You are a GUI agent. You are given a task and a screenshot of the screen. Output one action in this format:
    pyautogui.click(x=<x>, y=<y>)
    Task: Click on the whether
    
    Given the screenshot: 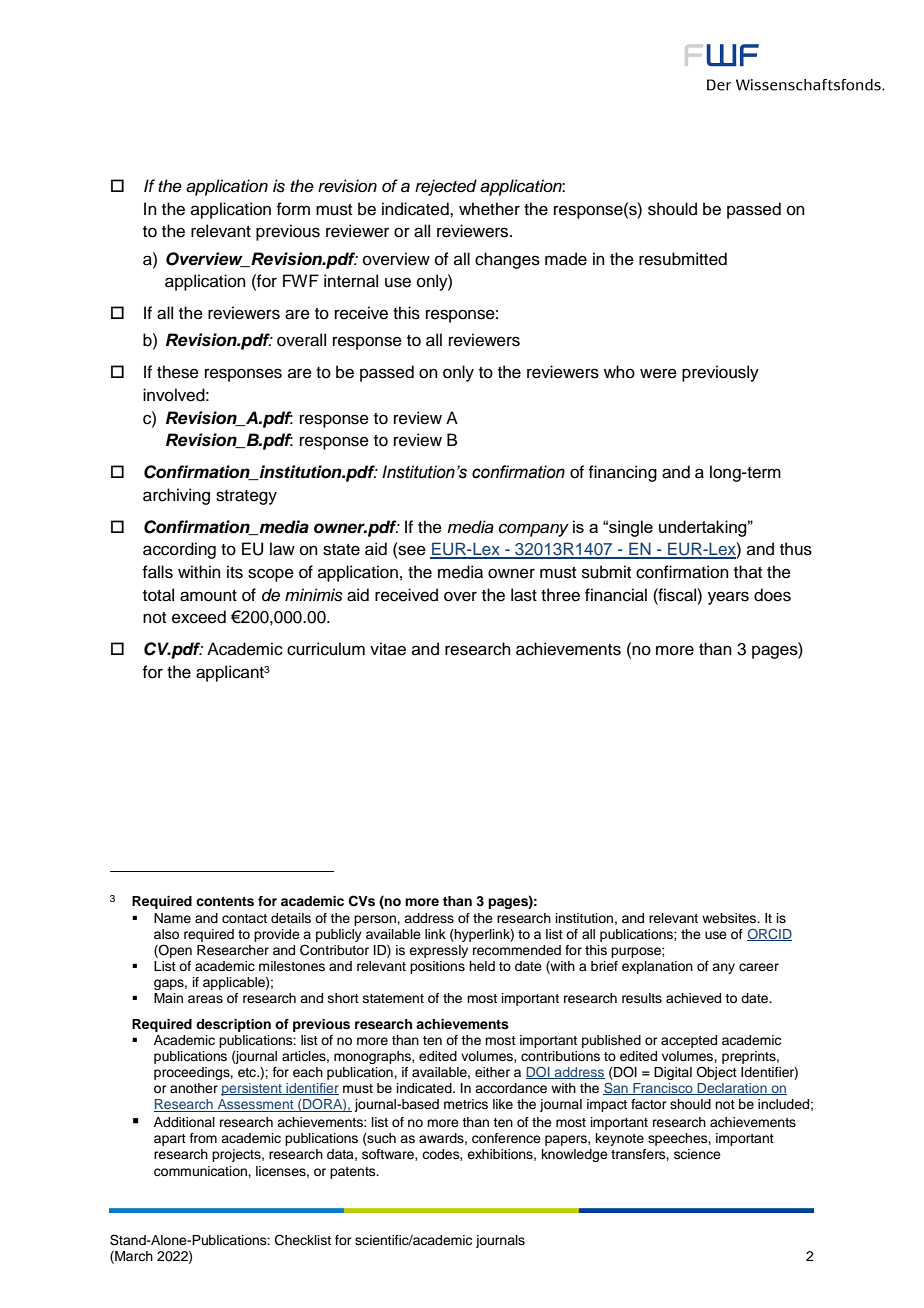 What is the action you would take?
    pyautogui.click(x=489, y=209)
